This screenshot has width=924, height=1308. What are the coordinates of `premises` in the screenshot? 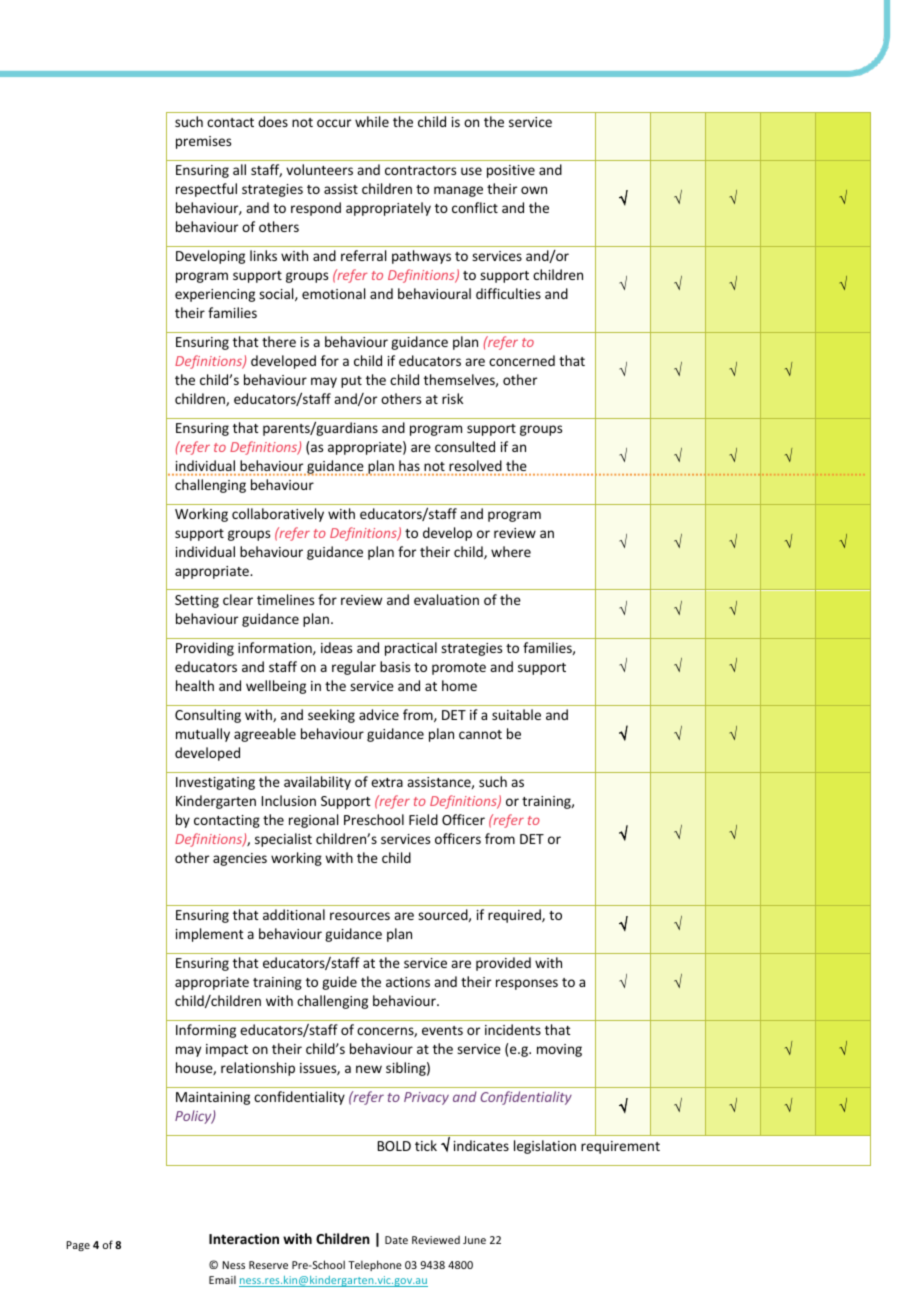 It's located at (203, 142).
